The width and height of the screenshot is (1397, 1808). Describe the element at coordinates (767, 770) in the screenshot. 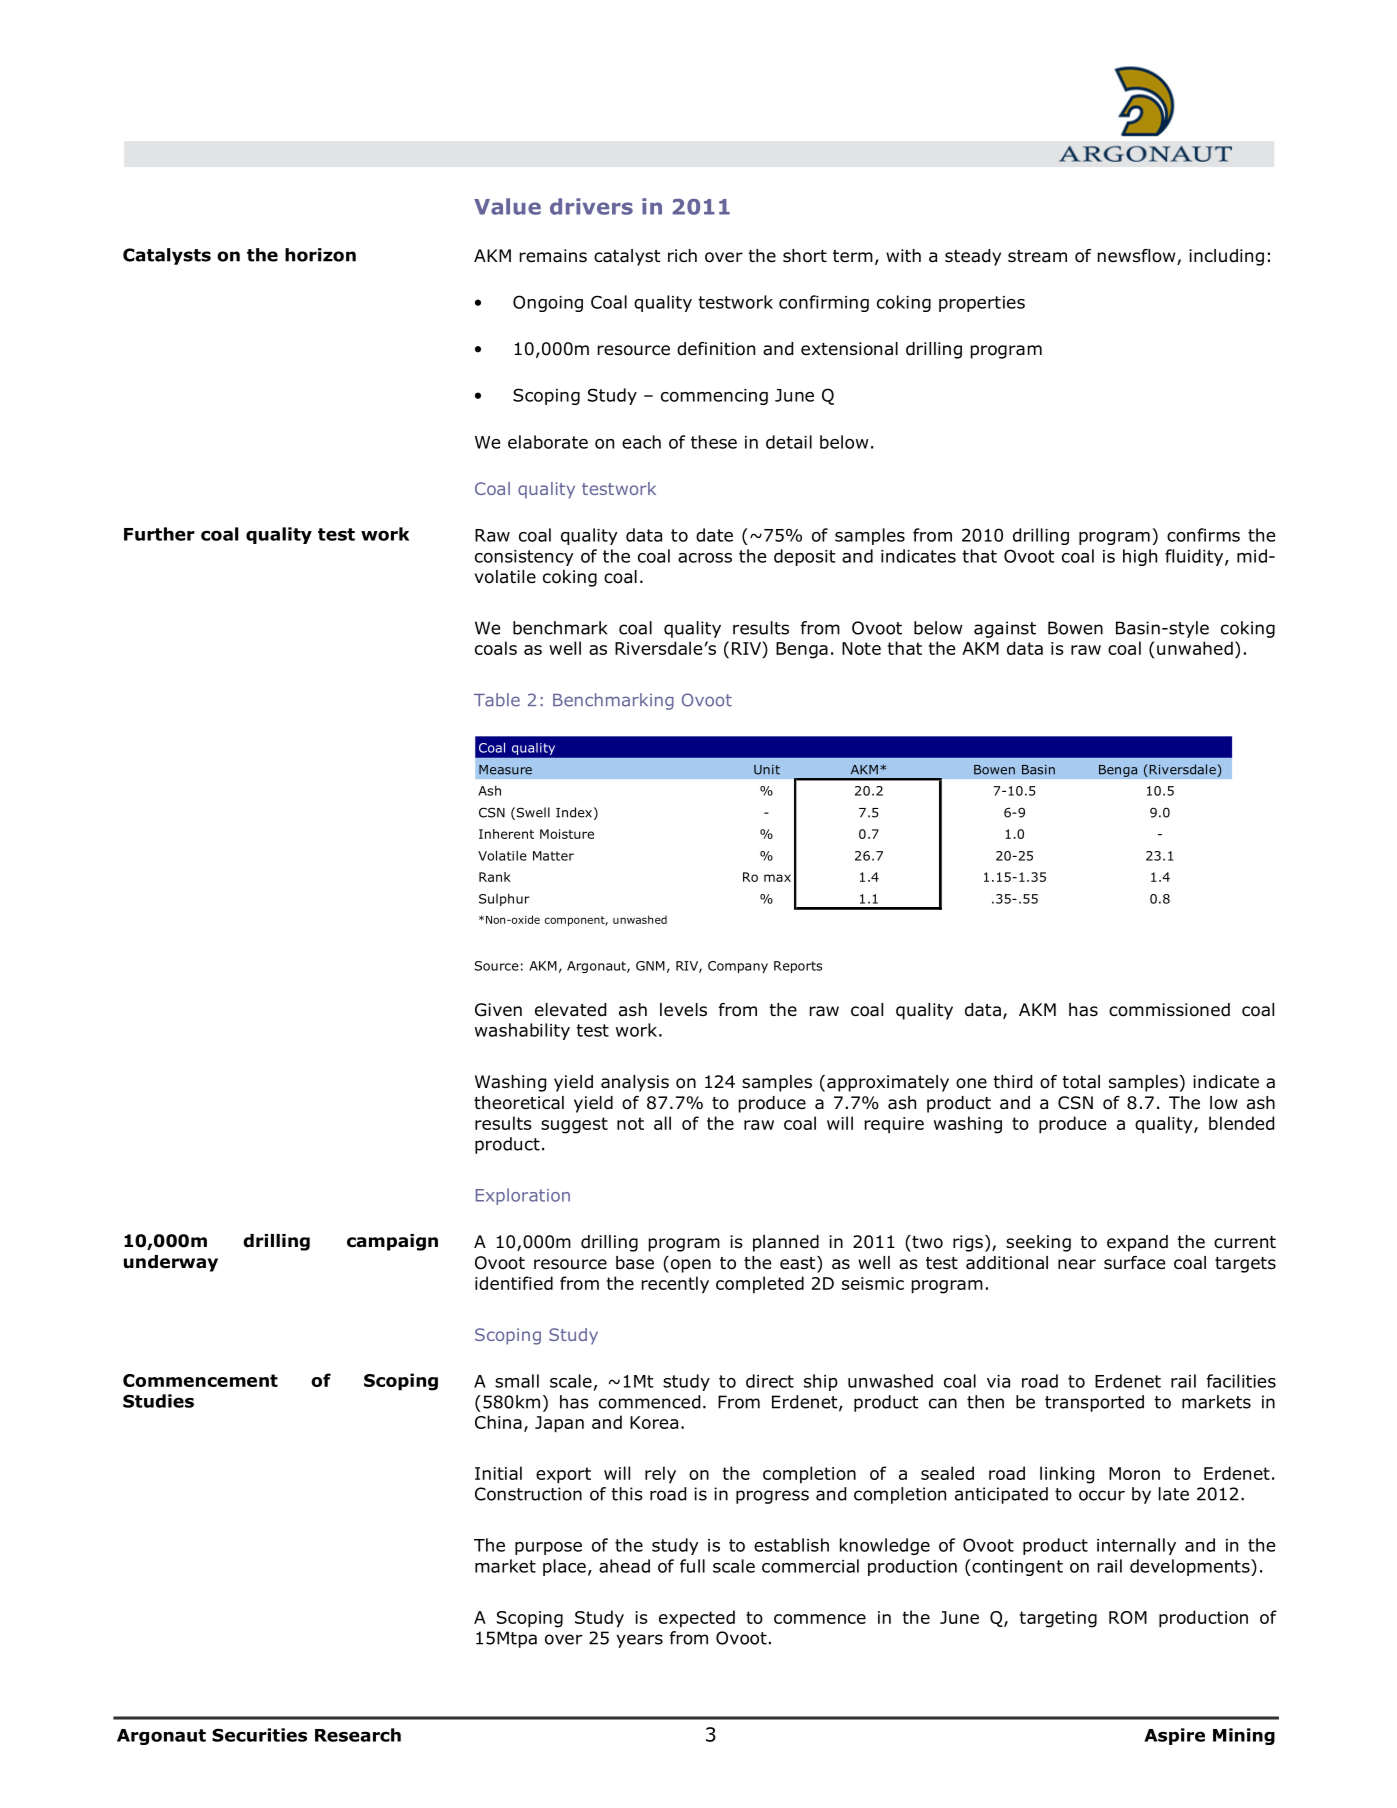

I see `Unit` at that location.
